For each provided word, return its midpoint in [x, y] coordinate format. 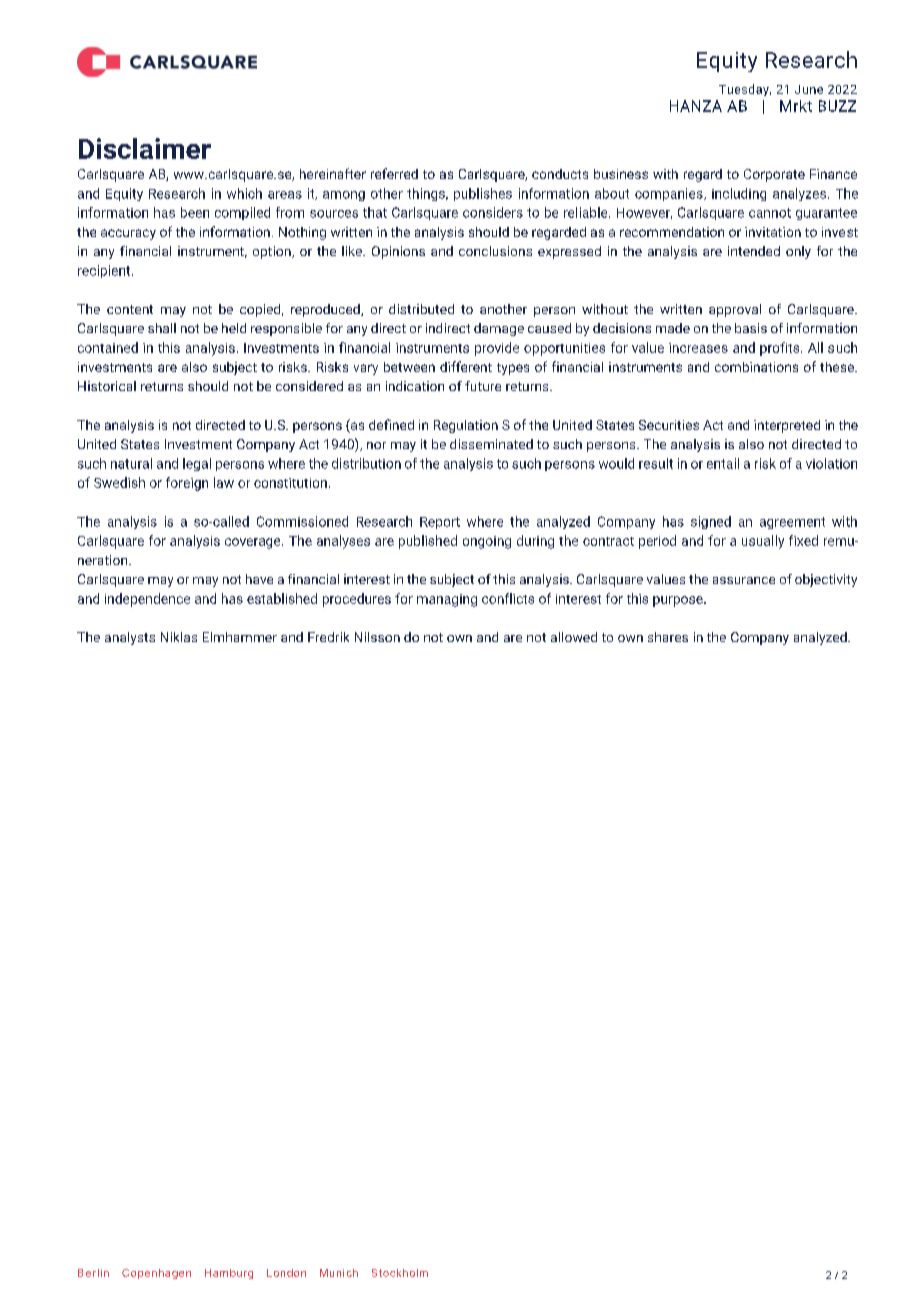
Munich [339, 1273]
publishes [483, 194]
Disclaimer [145, 148]
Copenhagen [156, 1274]
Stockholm [400, 1273]
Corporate [774, 175]
